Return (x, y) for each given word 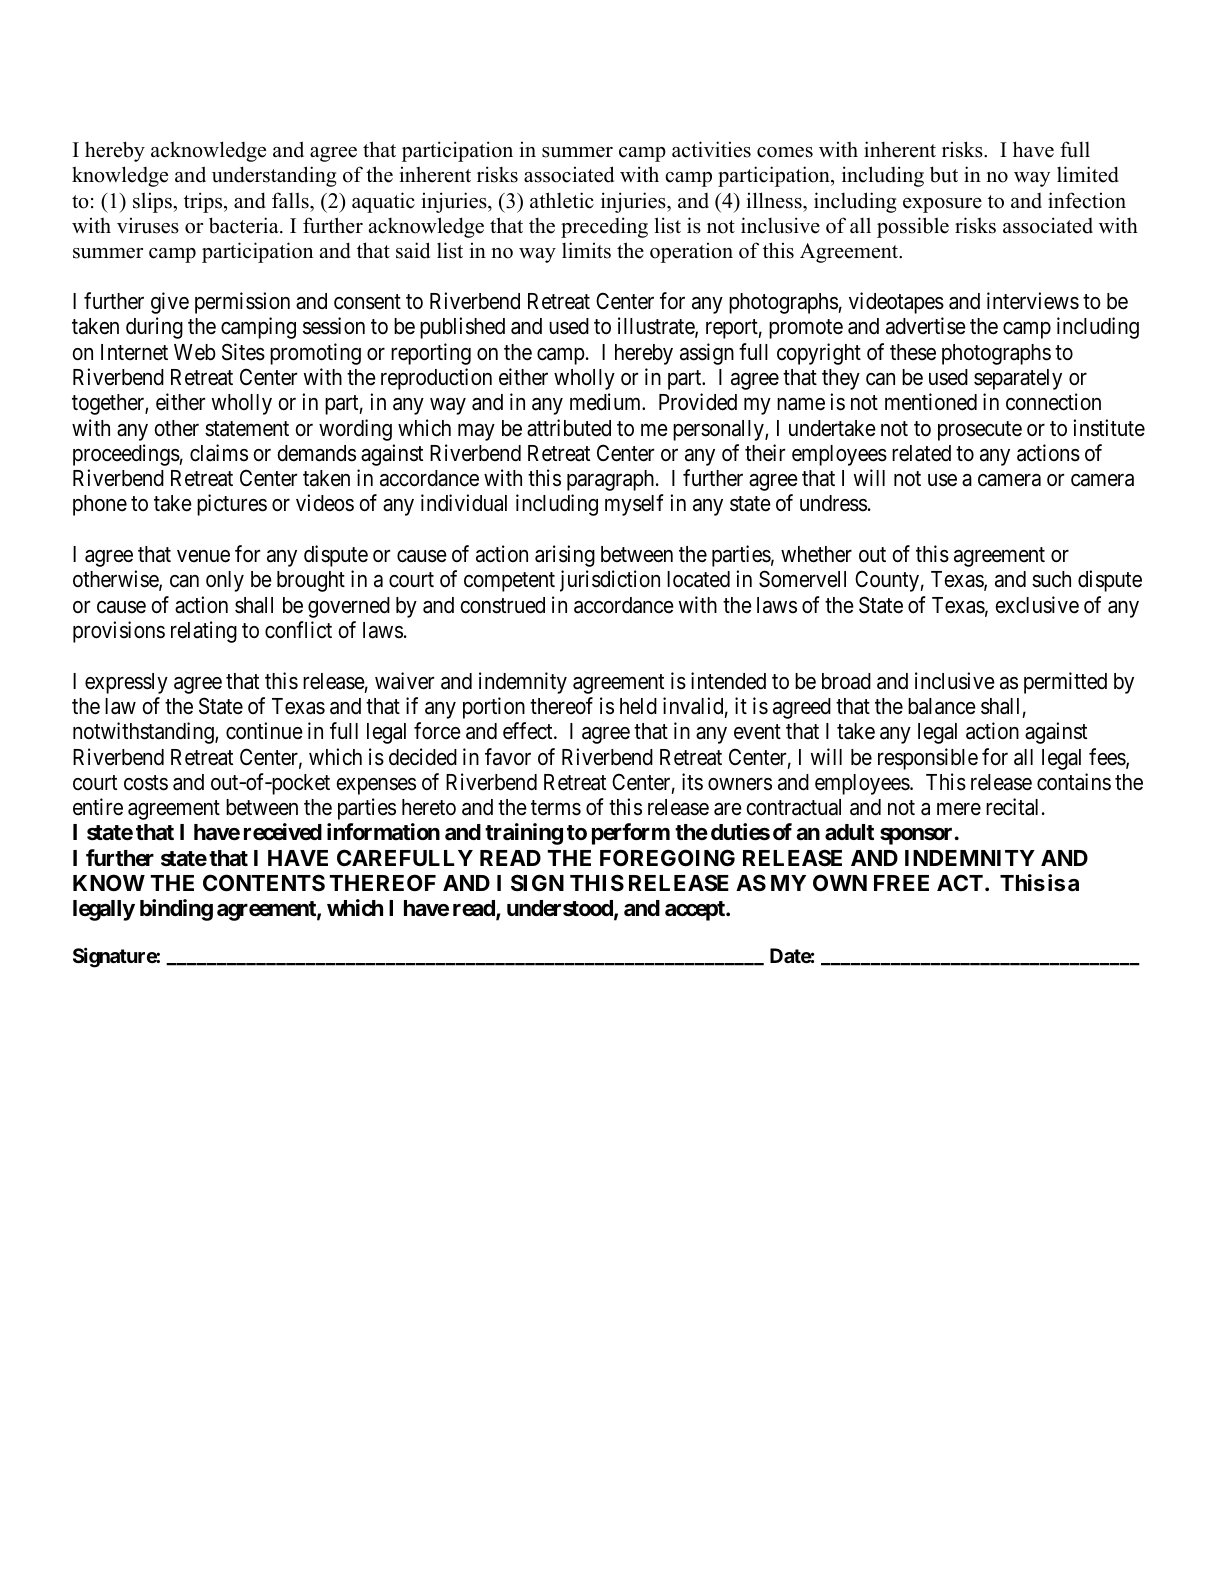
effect (529, 731)
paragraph (612, 480)
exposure (942, 205)
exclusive (1037, 605)
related (921, 453)
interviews (1033, 301)
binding (176, 910)
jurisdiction (610, 581)
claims (219, 453)
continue (264, 731)
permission (242, 303)
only (225, 581)
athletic (562, 200)
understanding (274, 176)
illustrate (657, 327)
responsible (928, 759)
